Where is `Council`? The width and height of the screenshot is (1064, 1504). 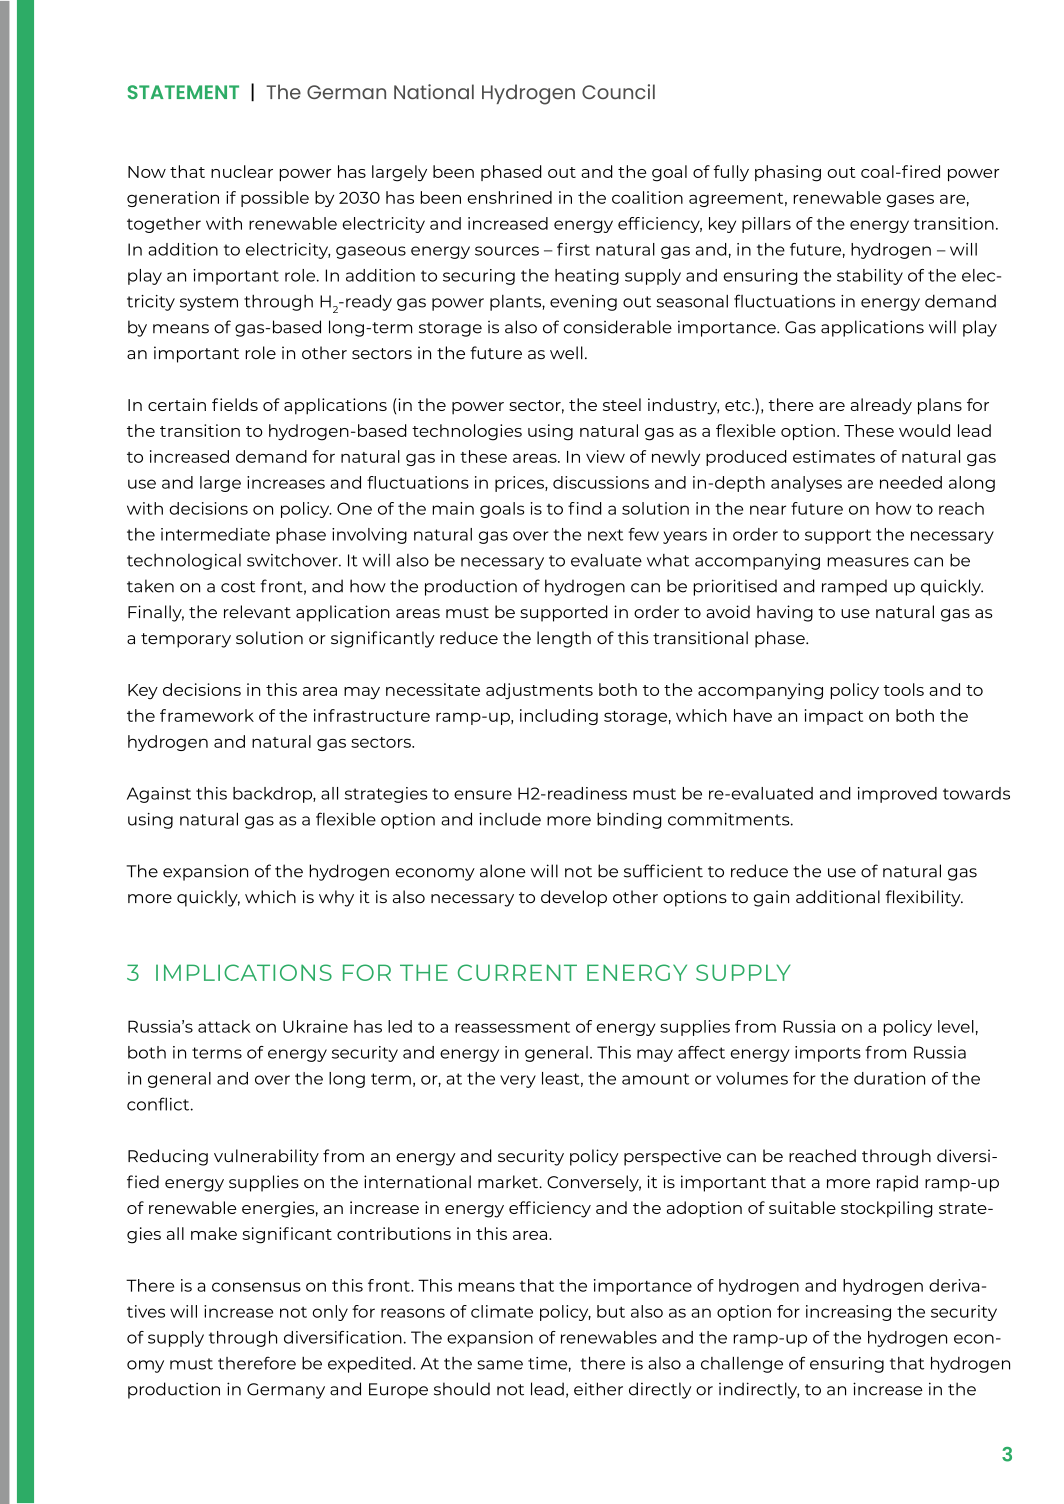 Council is located at coordinates (618, 92).
